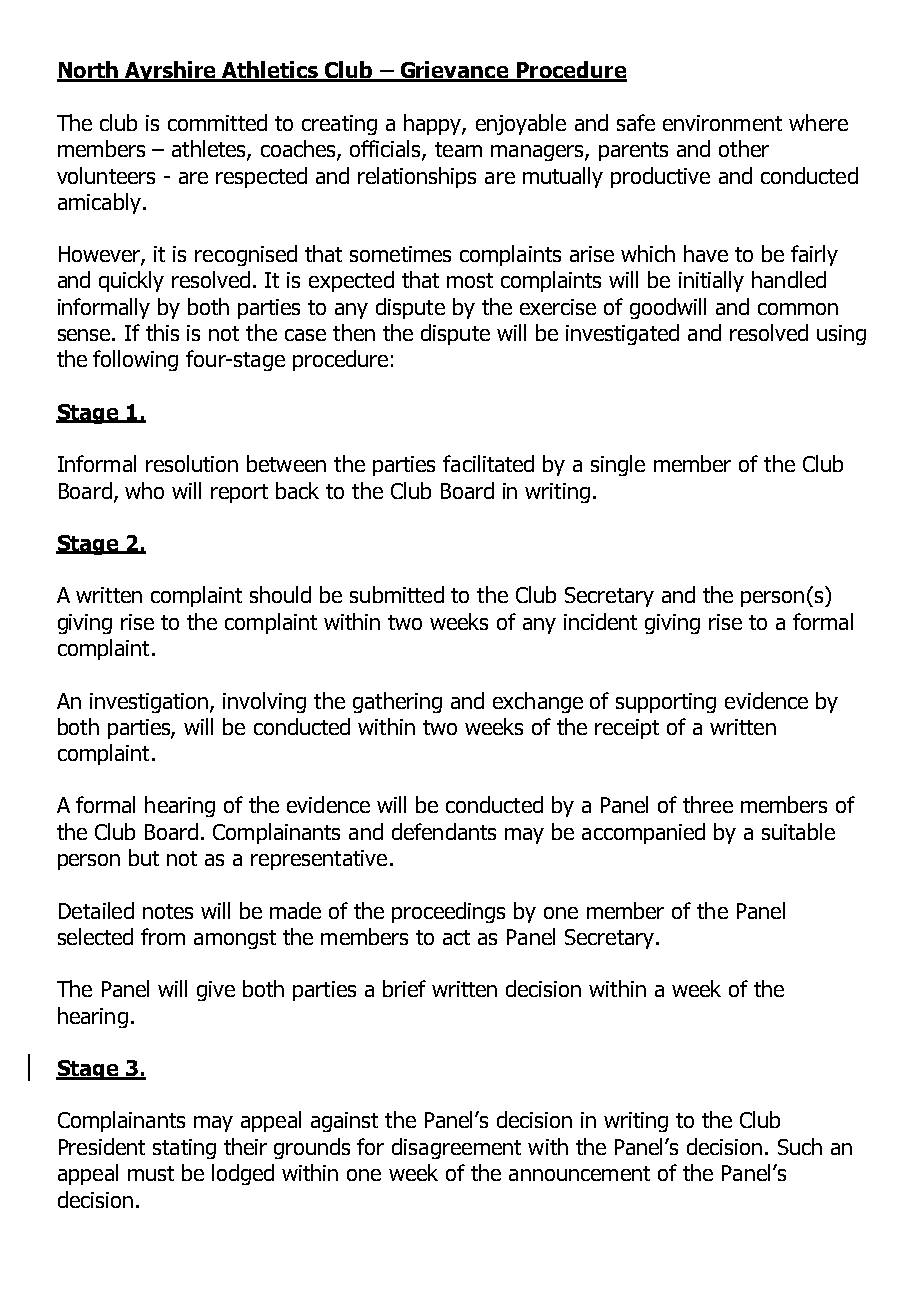 Image resolution: width=924 pixels, height=1308 pixels. Describe the element at coordinates (454, 71) in the screenshot. I see `Grievance` at that location.
